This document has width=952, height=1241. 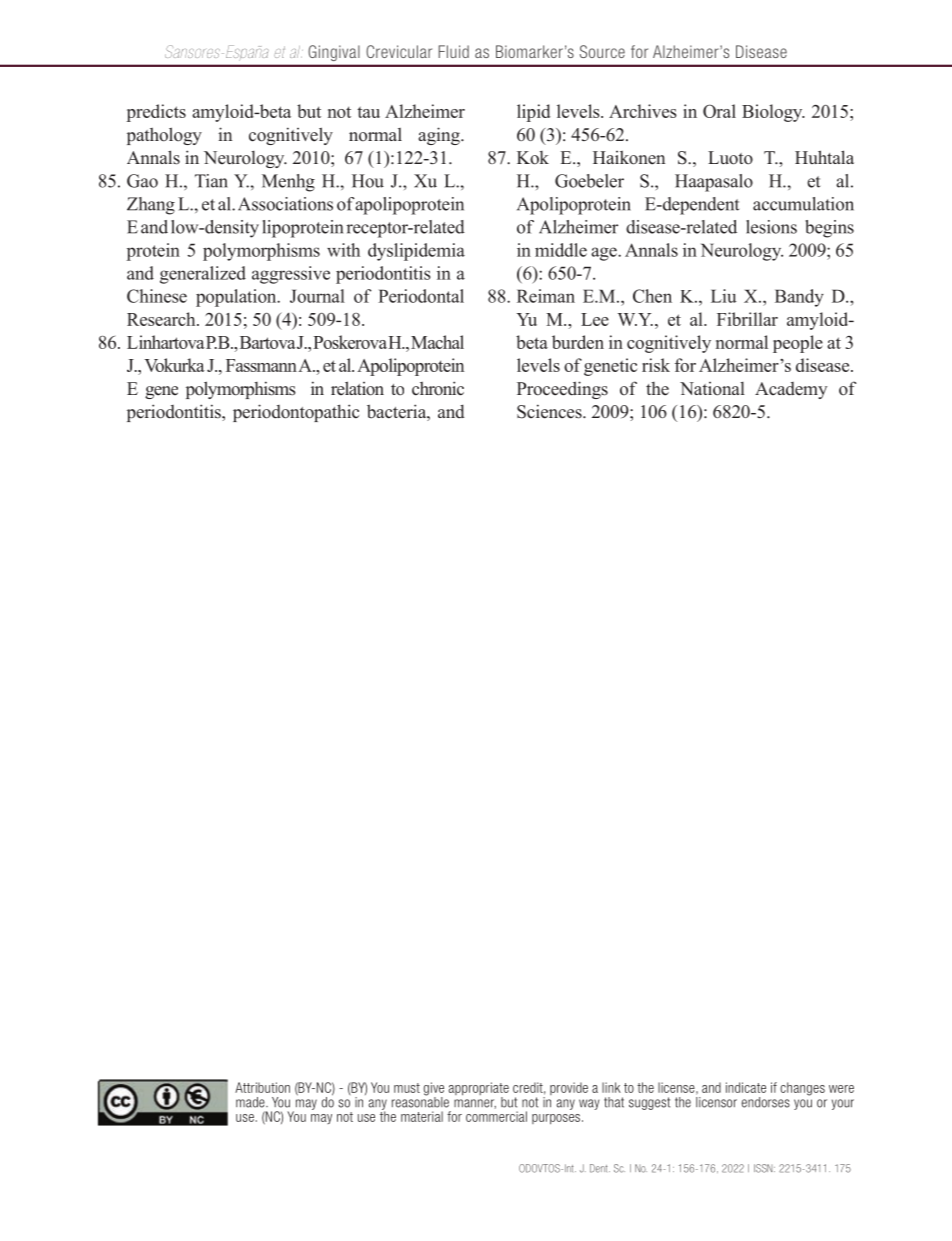 What do you see at coordinates (357, 388) in the document?
I see `relation` at bounding box center [357, 388].
